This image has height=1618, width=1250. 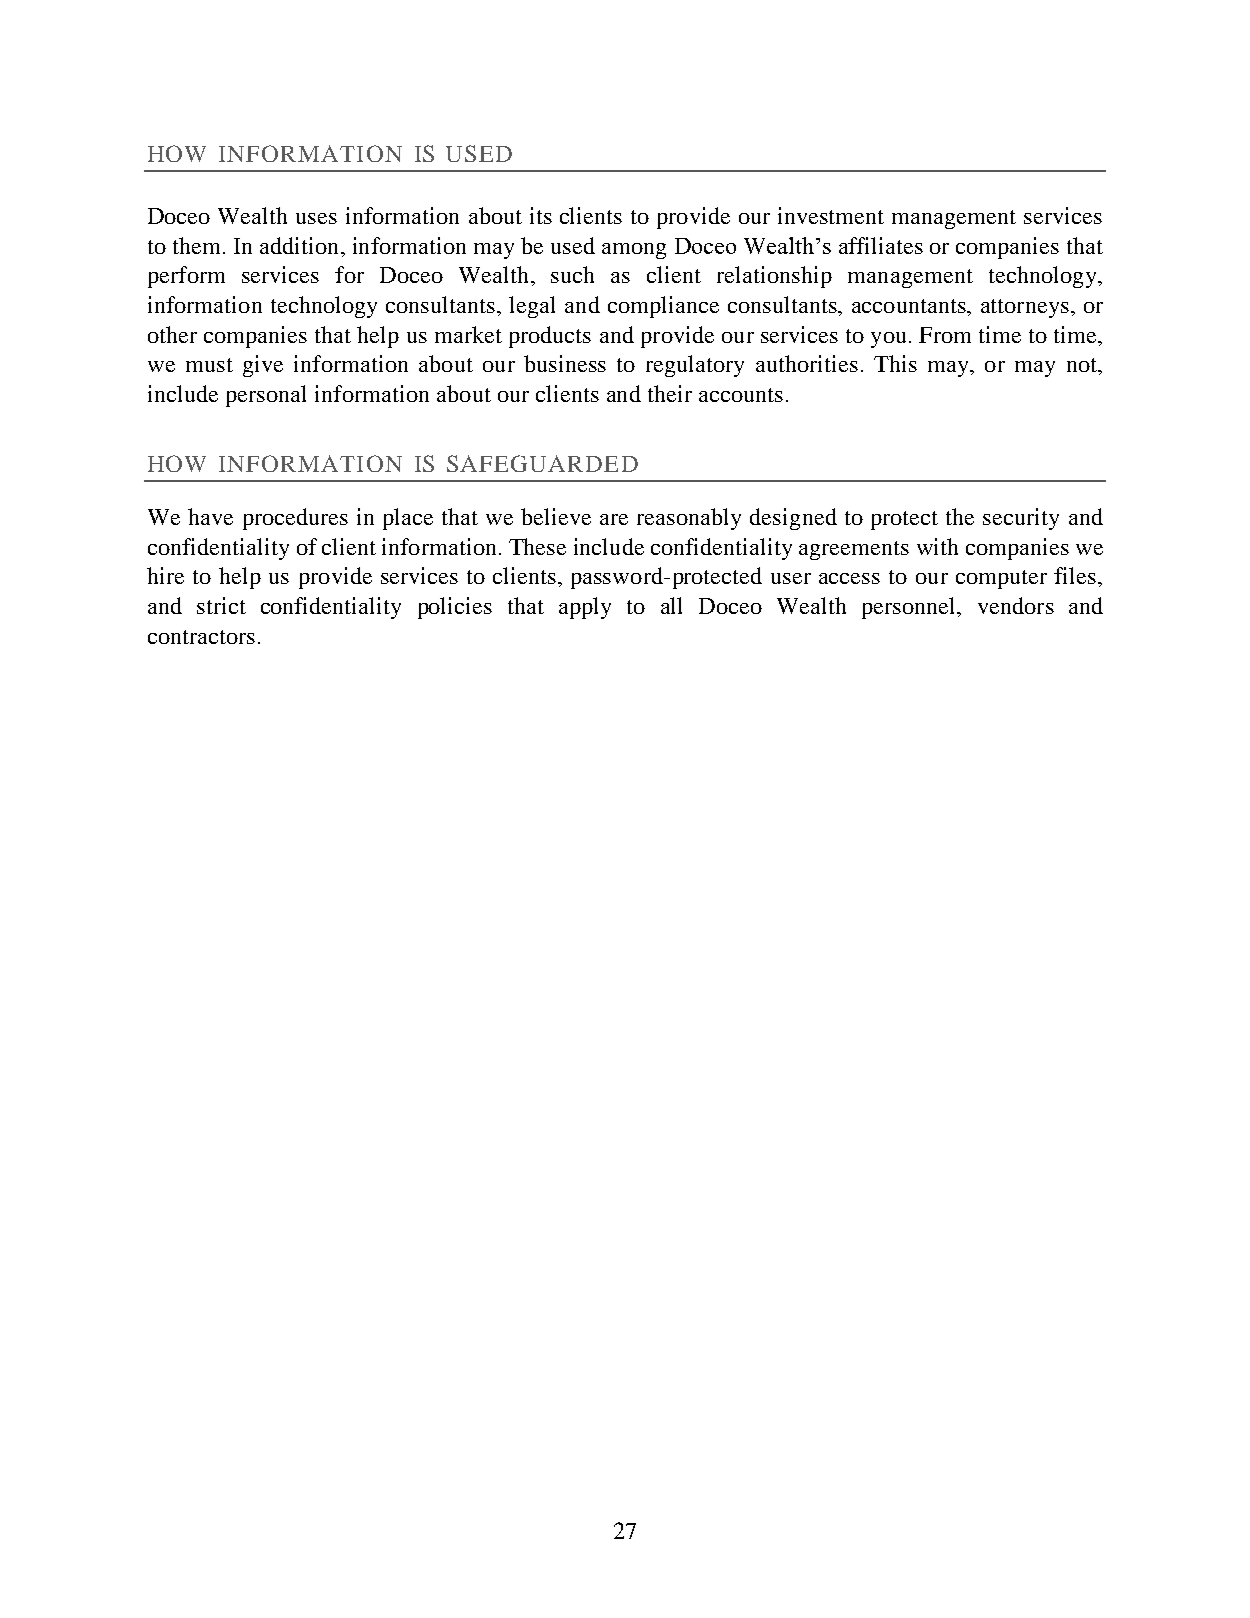 What do you see at coordinates (670, 393) in the image?
I see `their` at bounding box center [670, 393].
